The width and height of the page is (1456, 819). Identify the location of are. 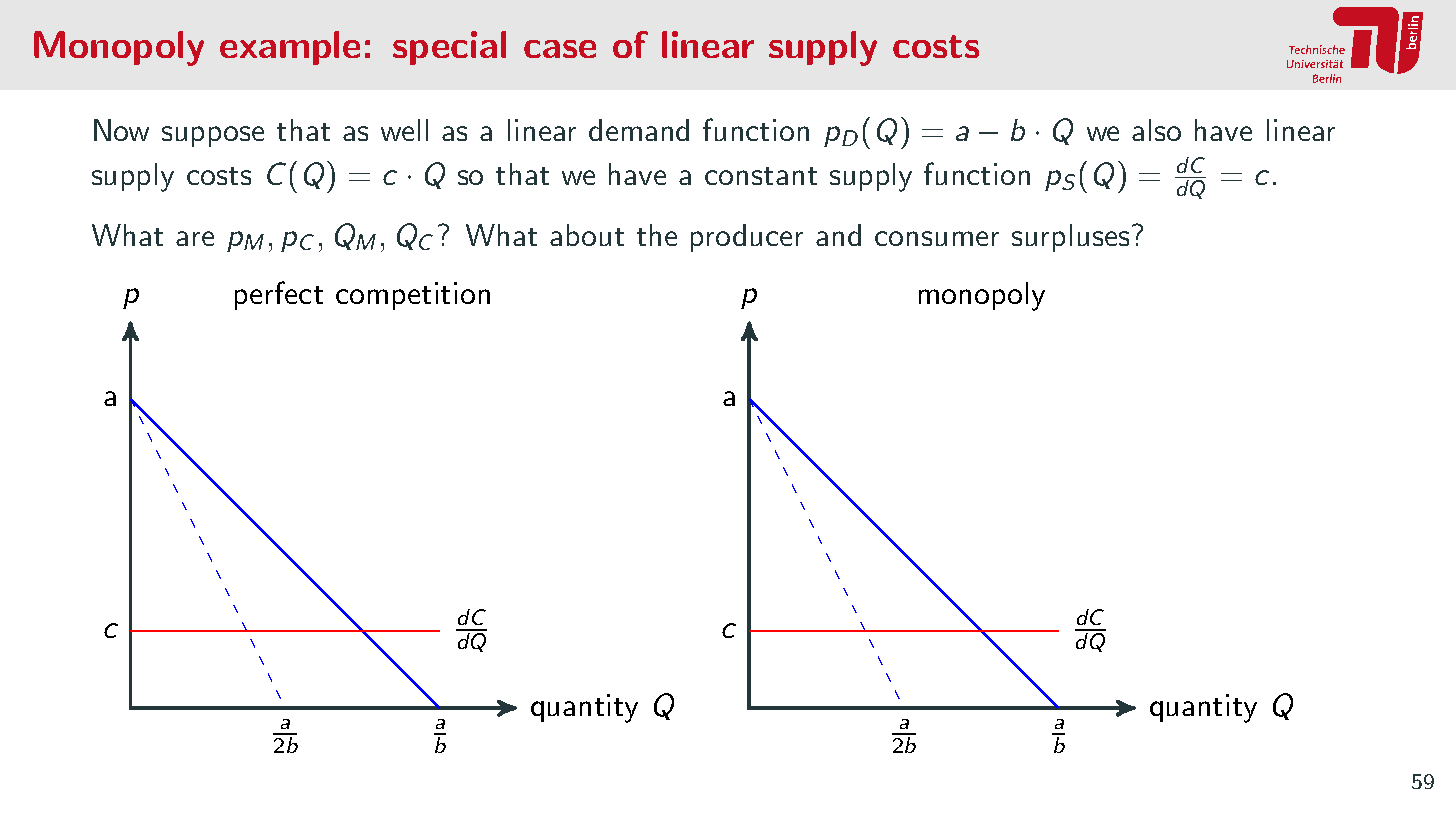
(195, 238).
